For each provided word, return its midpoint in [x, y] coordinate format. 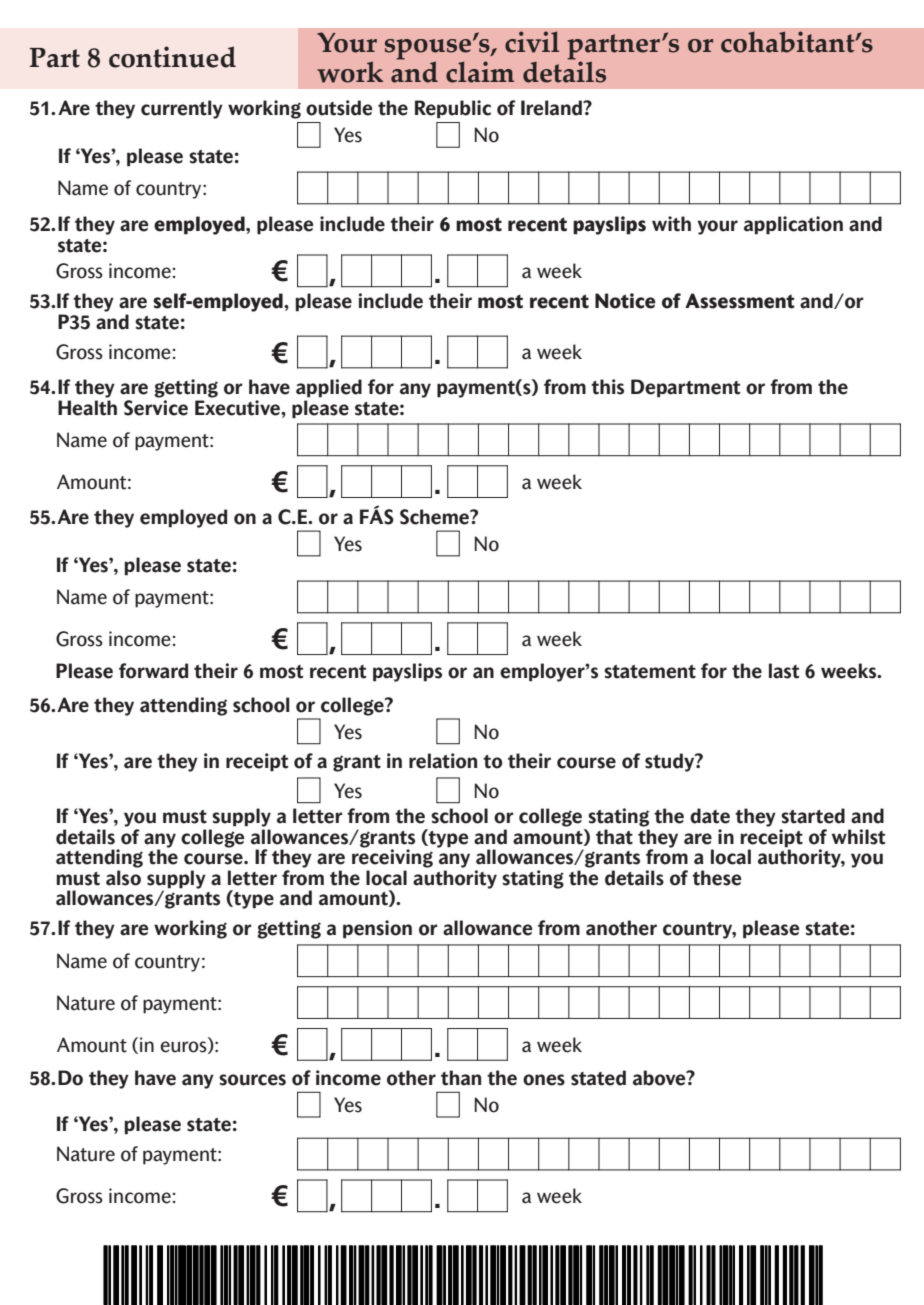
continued [172, 57]
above [660, 1078]
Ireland [552, 108]
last [784, 671]
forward [153, 671]
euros [184, 1047]
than [461, 1078]
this [607, 387]
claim [480, 72]
